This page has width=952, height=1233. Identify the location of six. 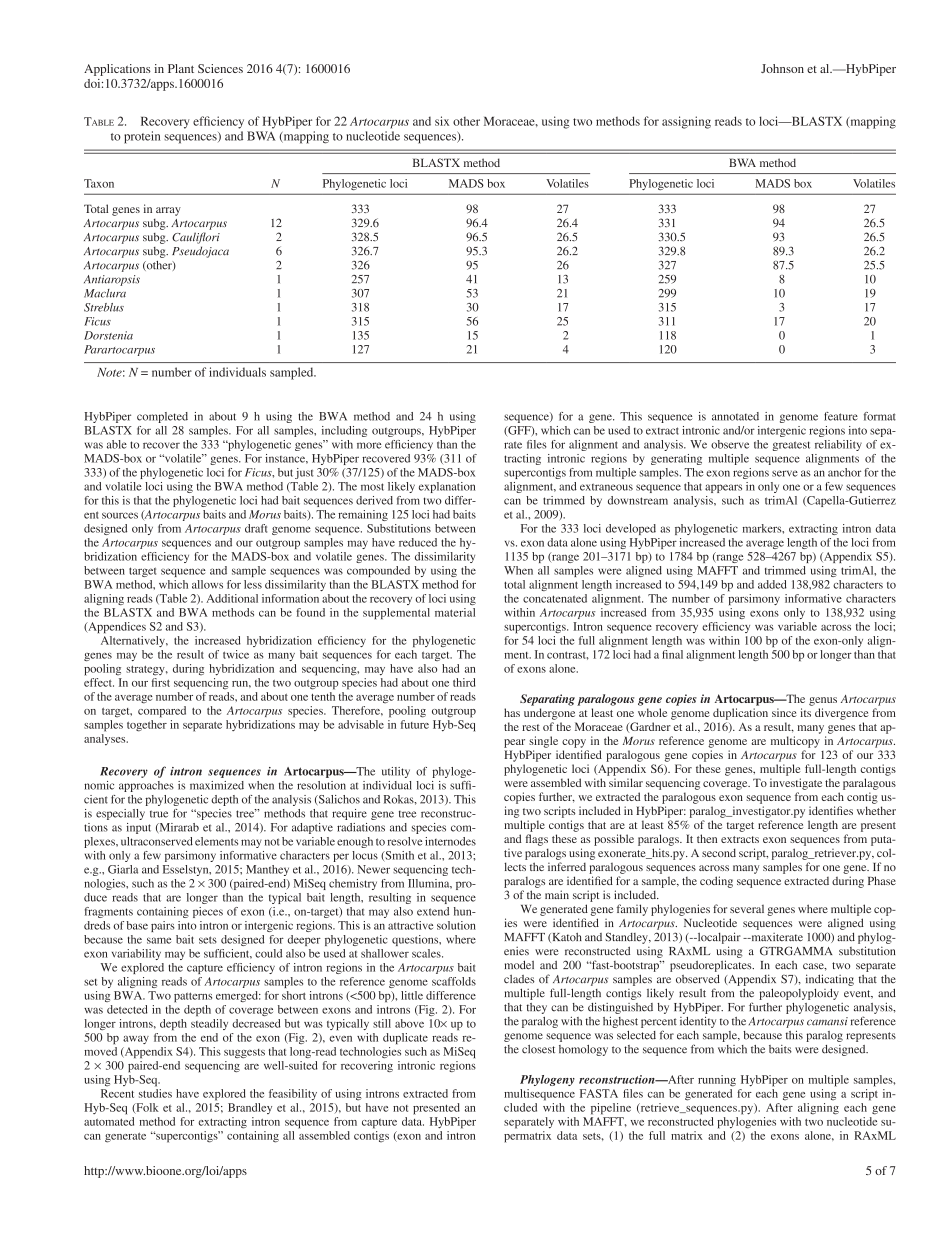
(442, 121).
